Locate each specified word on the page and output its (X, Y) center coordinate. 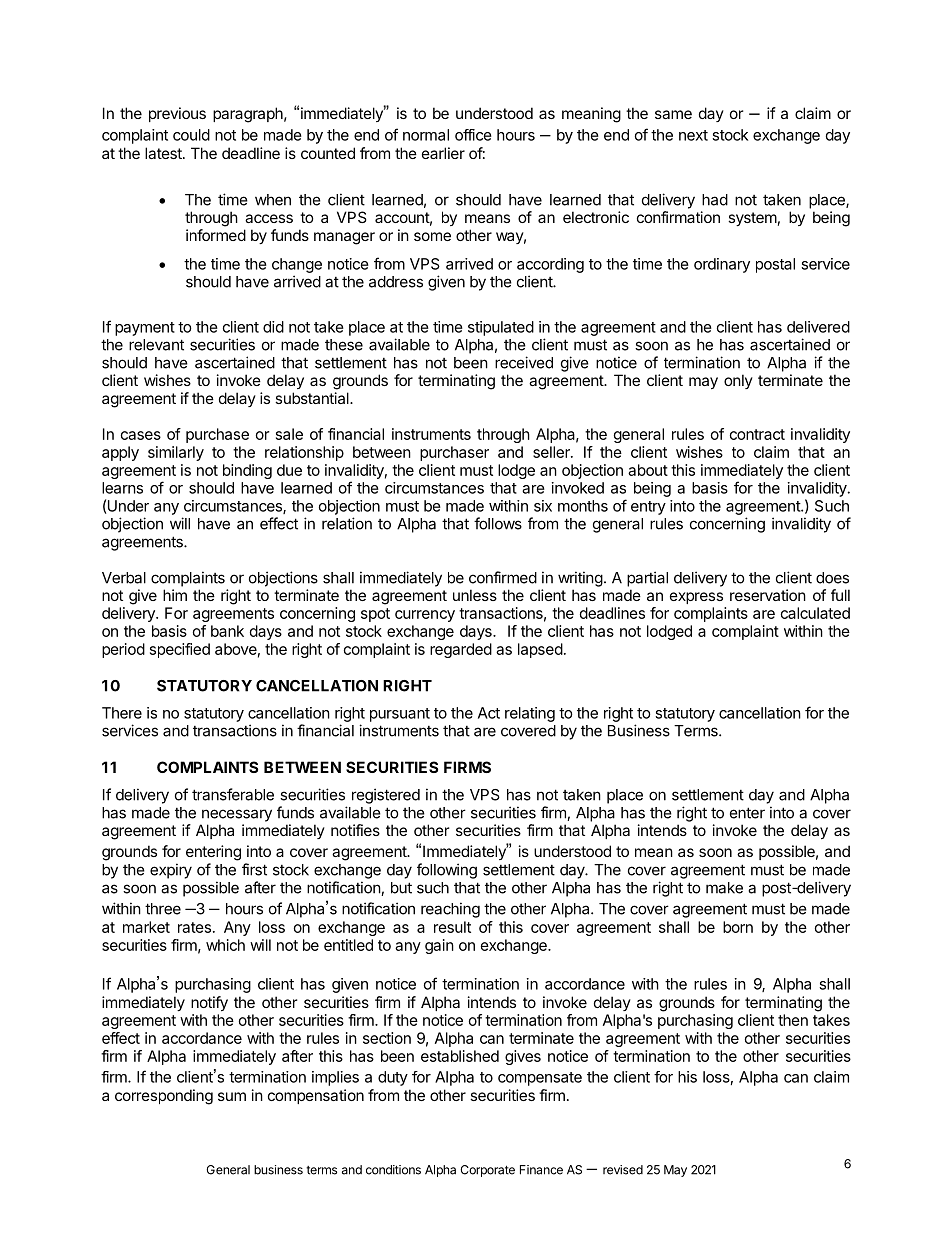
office (473, 135)
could (191, 135)
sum (232, 1096)
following (447, 871)
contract (757, 434)
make (724, 888)
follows (498, 523)
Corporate (487, 1171)
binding (247, 471)
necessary (237, 815)
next (693, 135)
